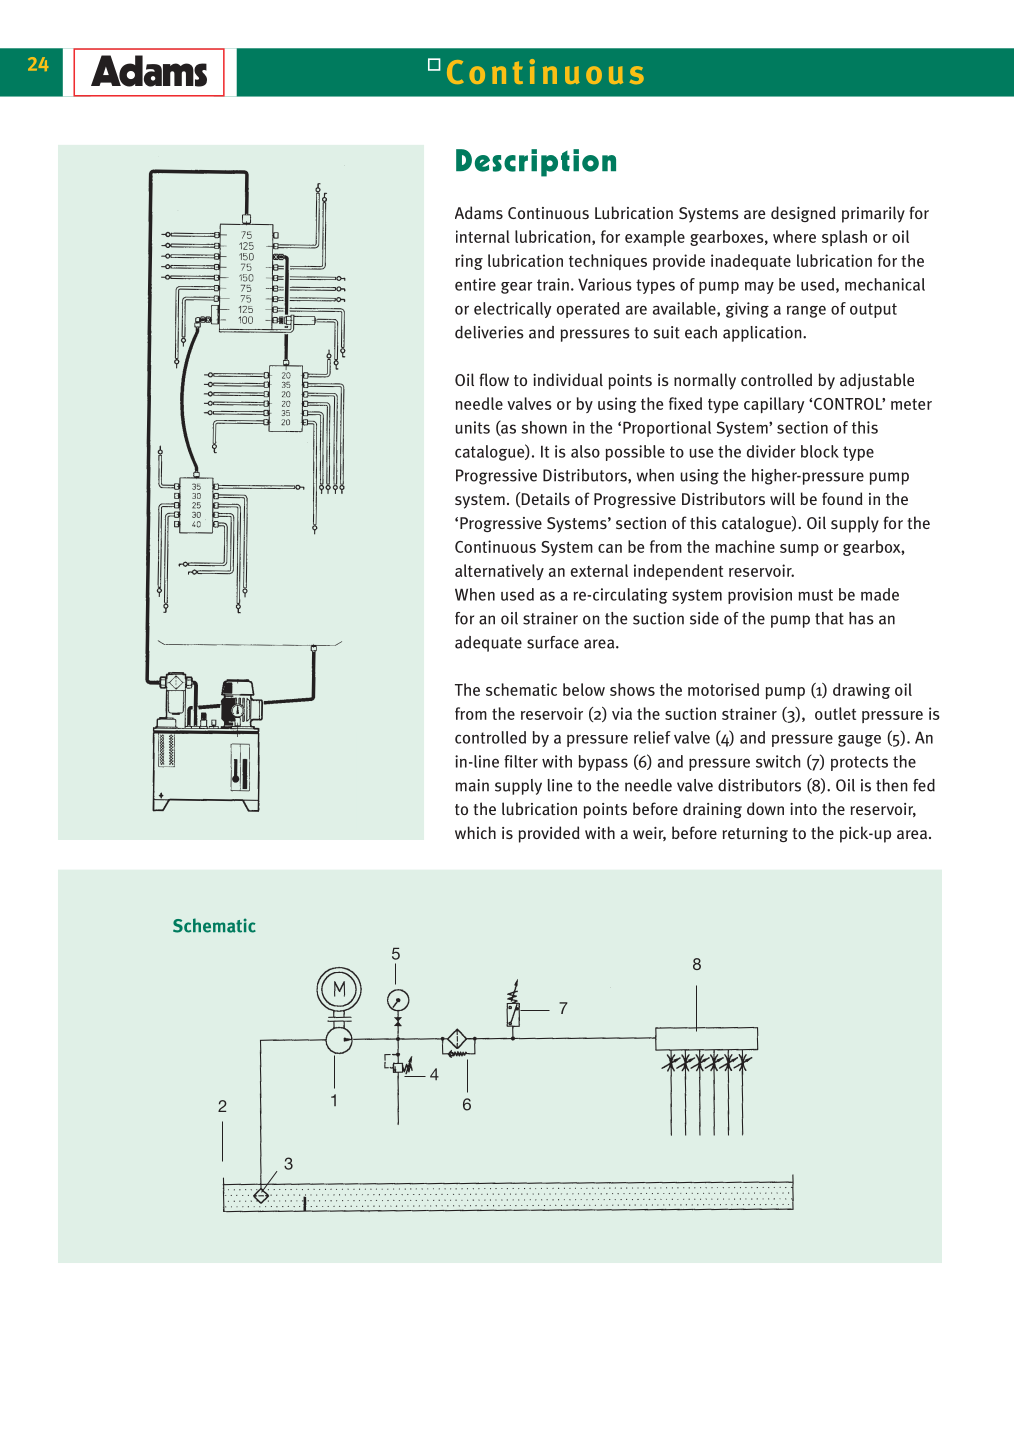 This image has height=1434, width=1014. I want to click on example, so click(655, 238).
